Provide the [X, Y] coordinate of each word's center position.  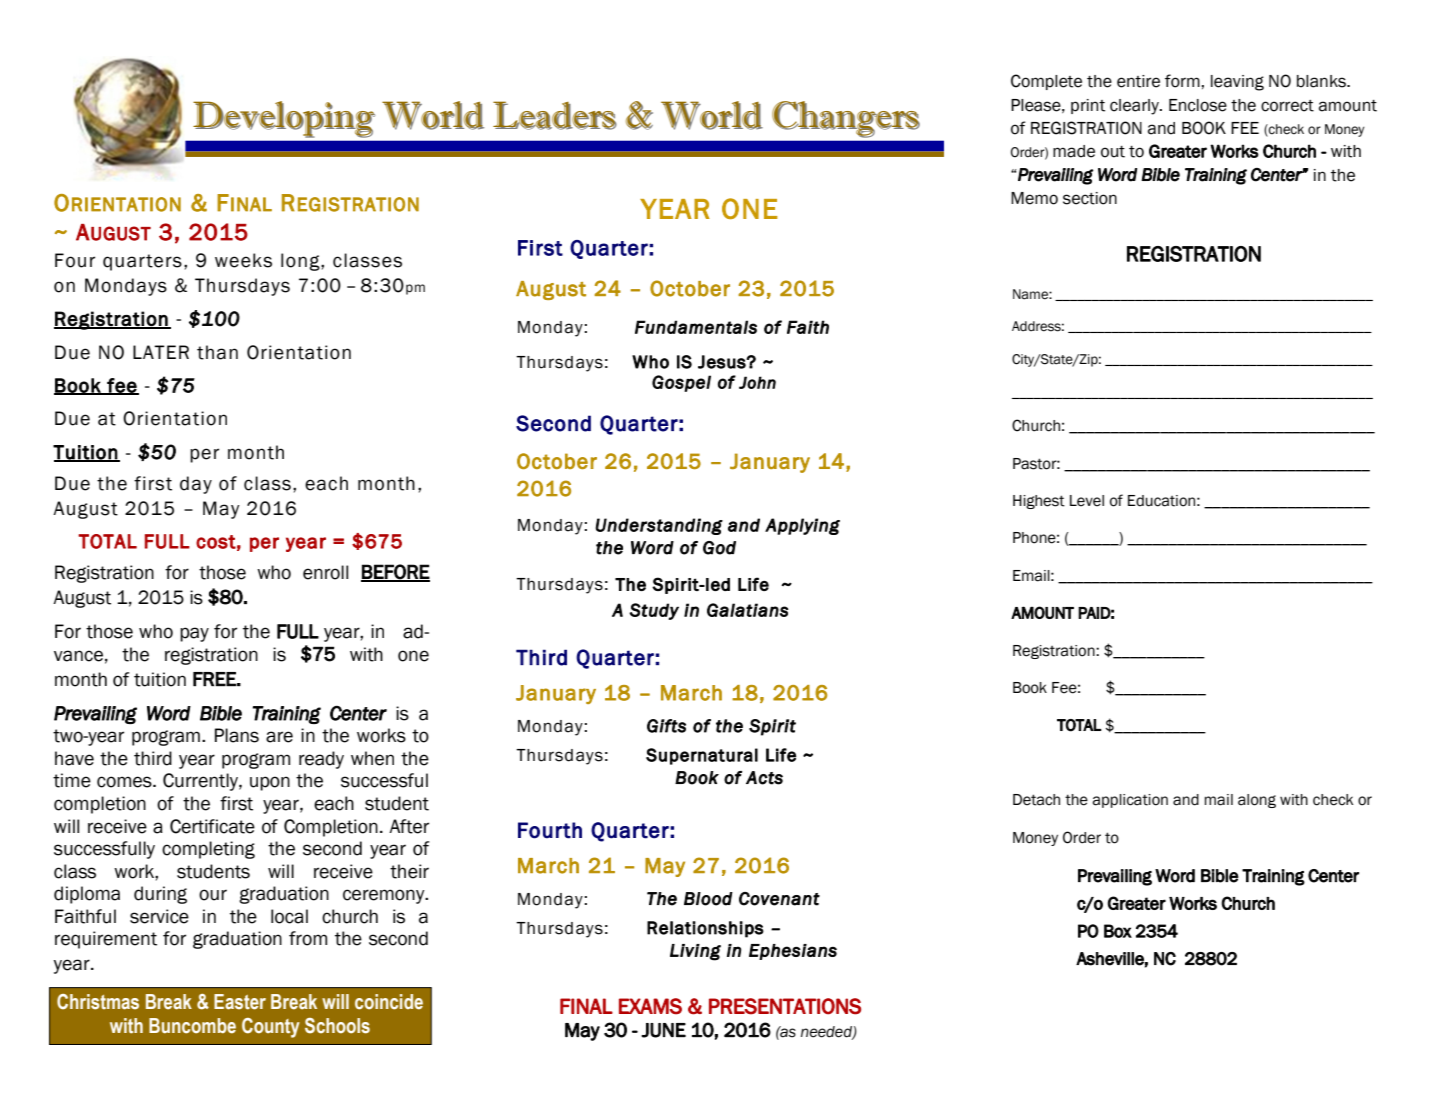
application [1130, 801]
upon [270, 783]
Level [1087, 501]
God [719, 548]
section [1090, 198]
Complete [1046, 82]
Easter [240, 1002]
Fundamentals [696, 327]
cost [216, 542]
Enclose [1198, 105]
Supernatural [702, 756]
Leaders [555, 115]
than [217, 352]
